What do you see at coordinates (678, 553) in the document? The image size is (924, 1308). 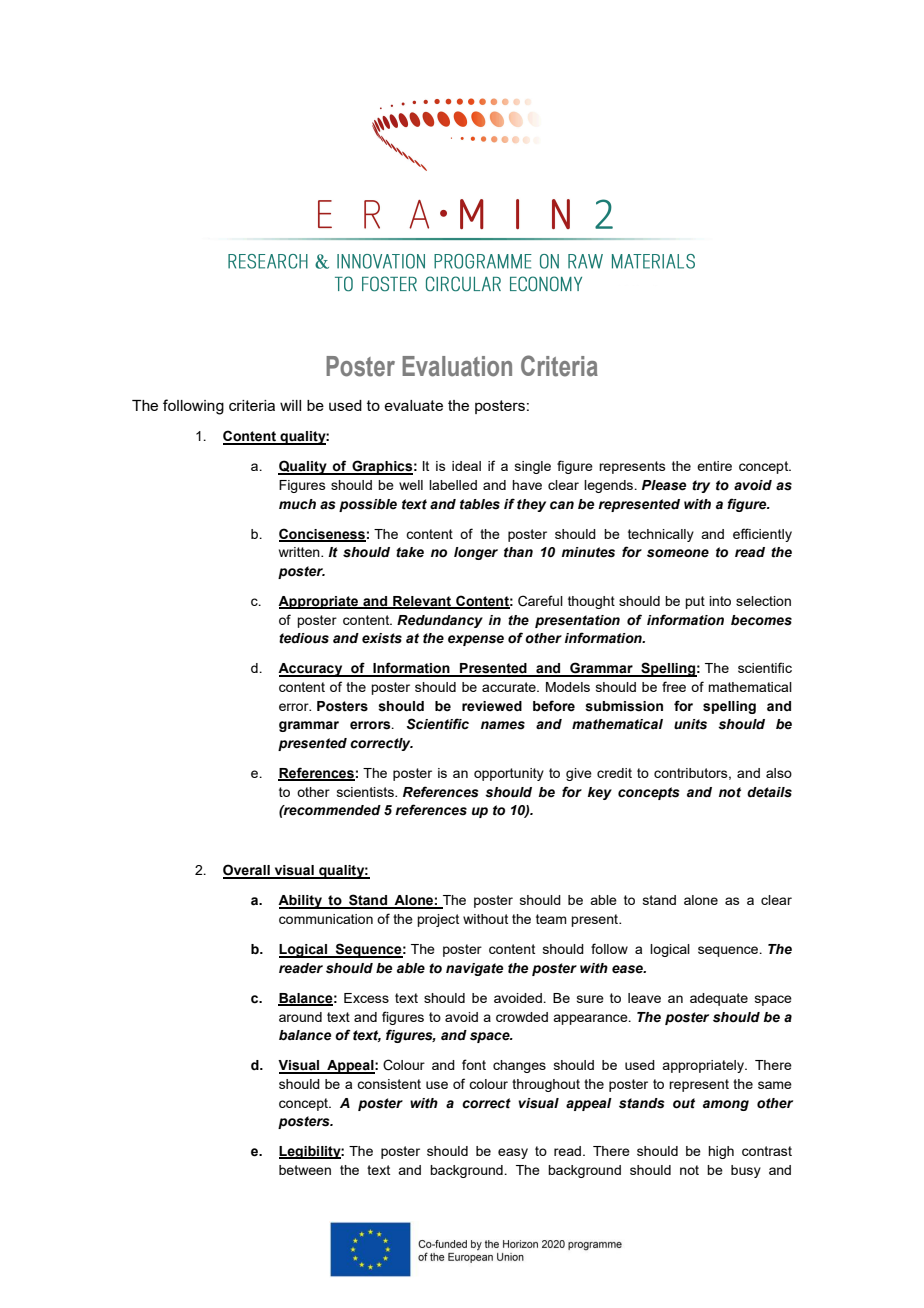 I see `someone` at bounding box center [678, 553].
